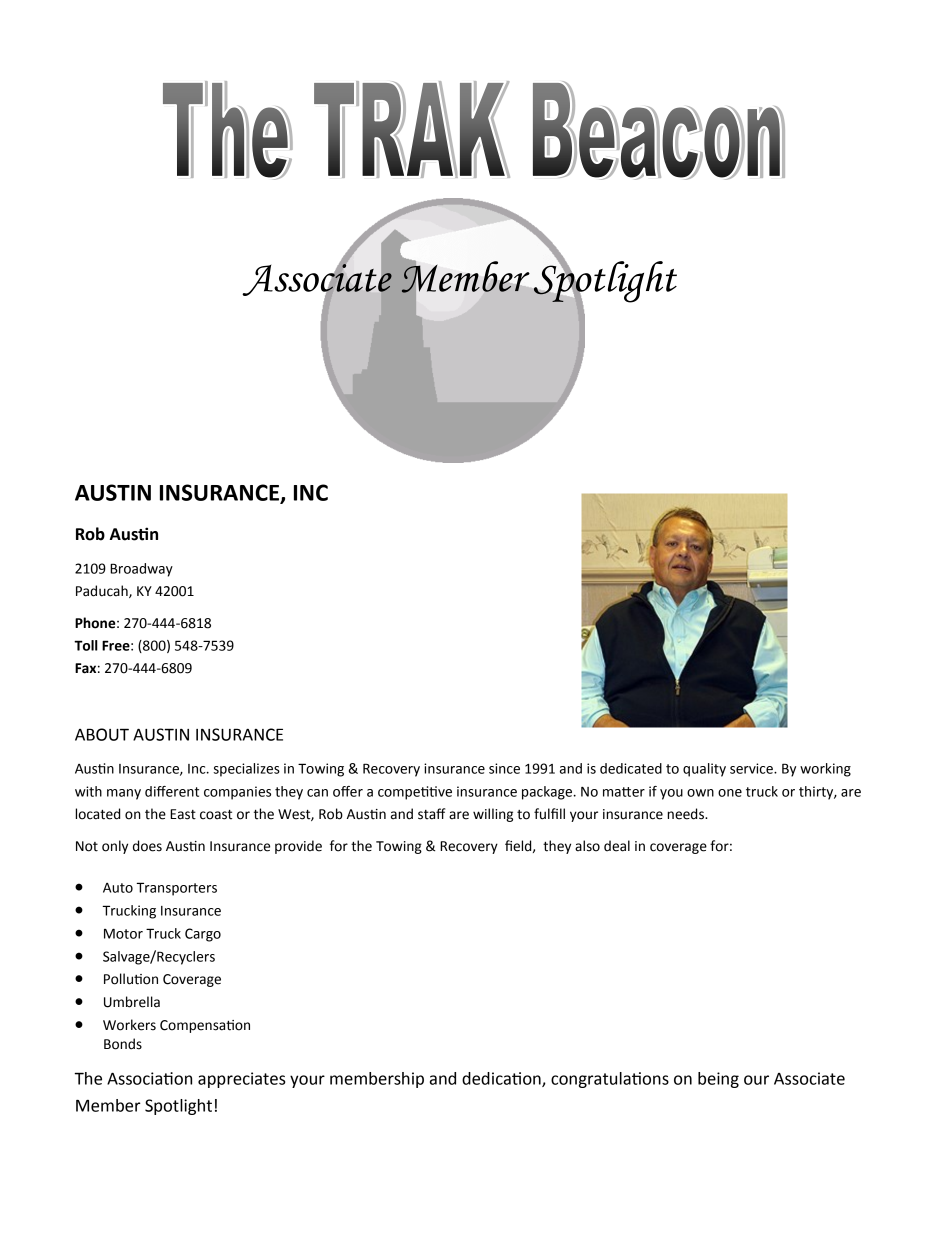 This document has width=952, height=1233. I want to click on dedication, so click(502, 1079).
